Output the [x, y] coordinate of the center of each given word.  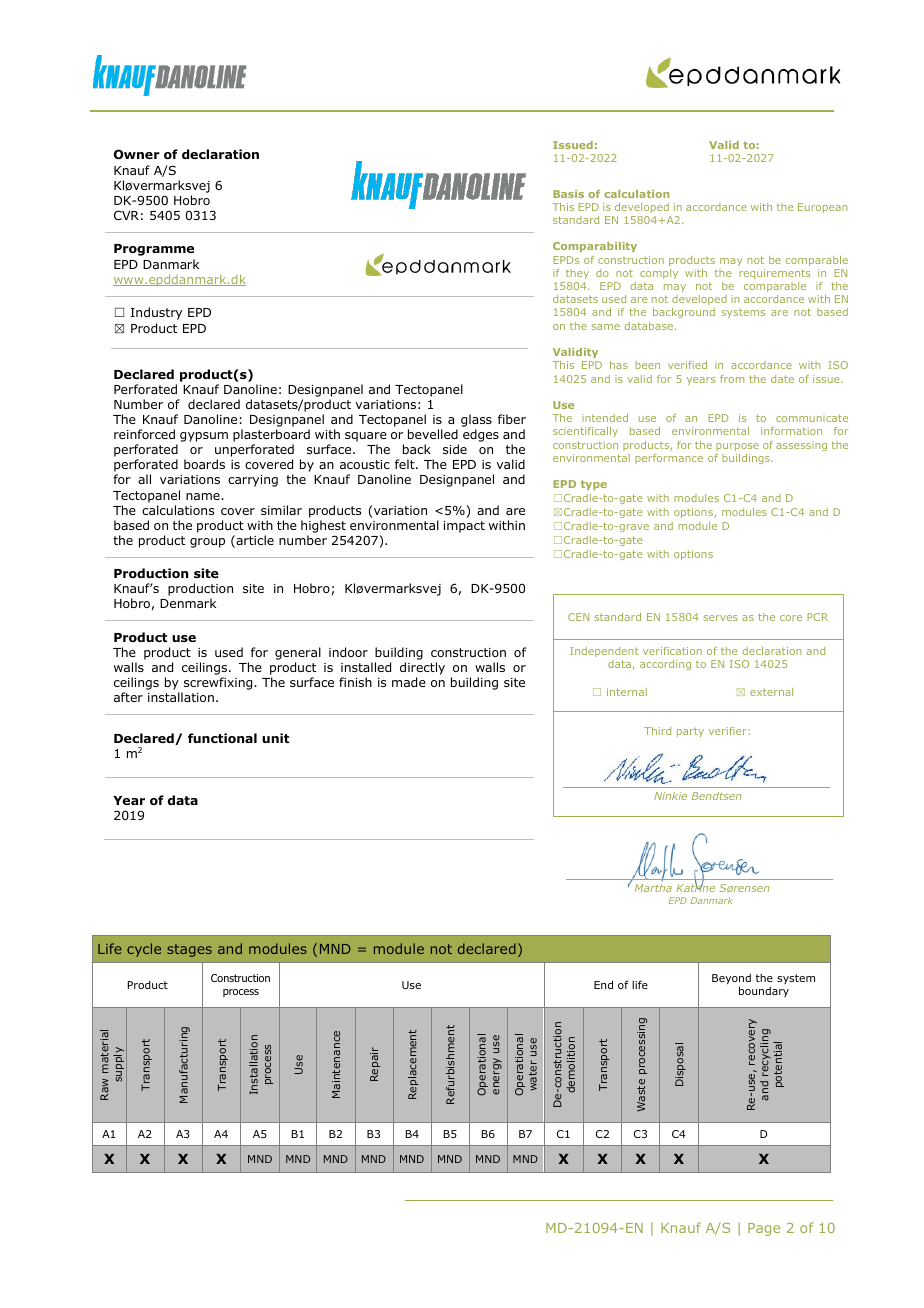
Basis [568, 194]
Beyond [731, 980]
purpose [737, 447]
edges [481, 435]
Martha [653, 888]
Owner [137, 154]
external [771, 692]
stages [189, 950]
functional [222, 738]
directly [422, 670]
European [822, 208]
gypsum [204, 437]
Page [764, 1229]
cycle [144, 950]
